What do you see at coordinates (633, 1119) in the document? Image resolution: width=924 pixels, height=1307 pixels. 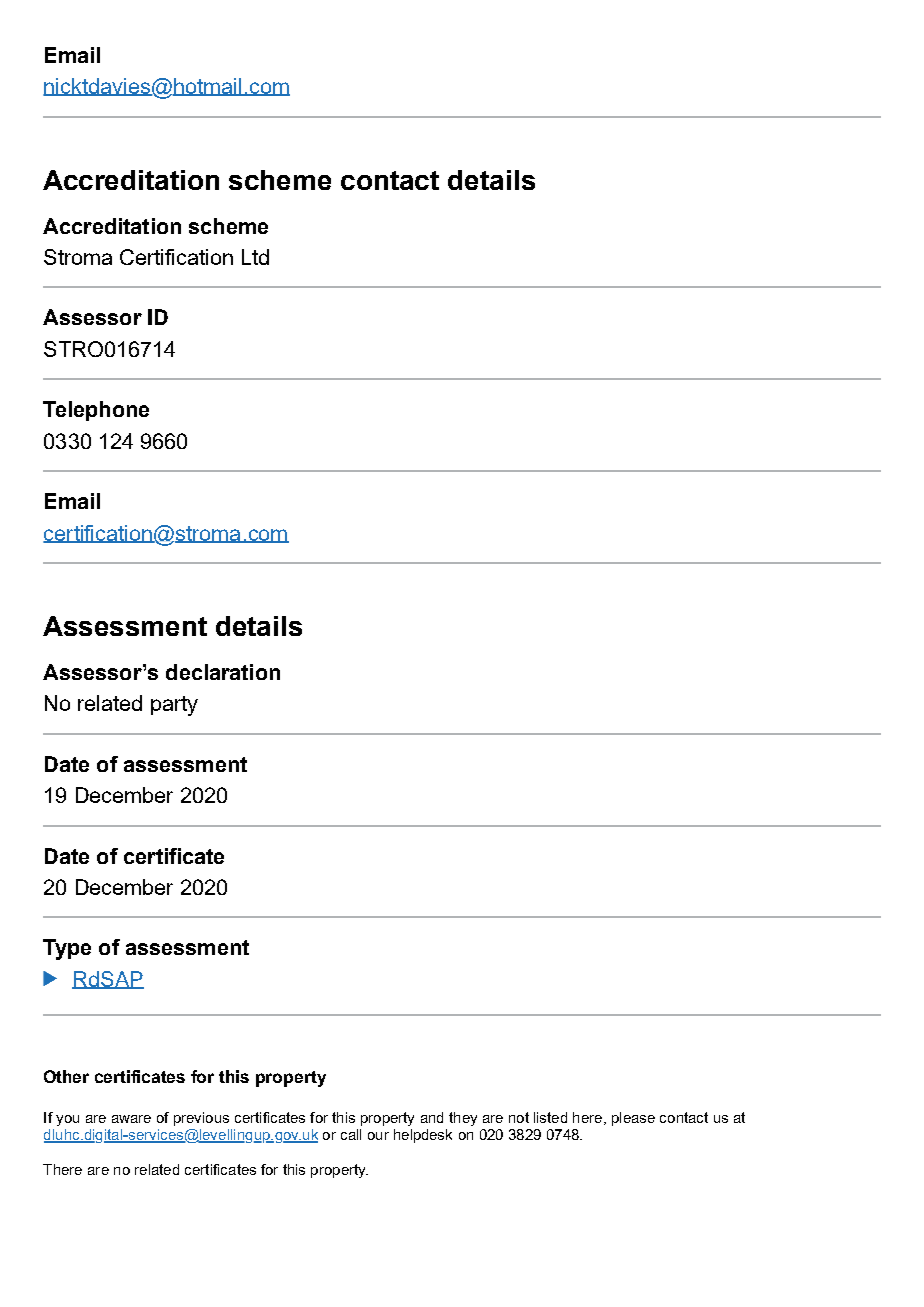 I see `please` at bounding box center [633, 1119].
